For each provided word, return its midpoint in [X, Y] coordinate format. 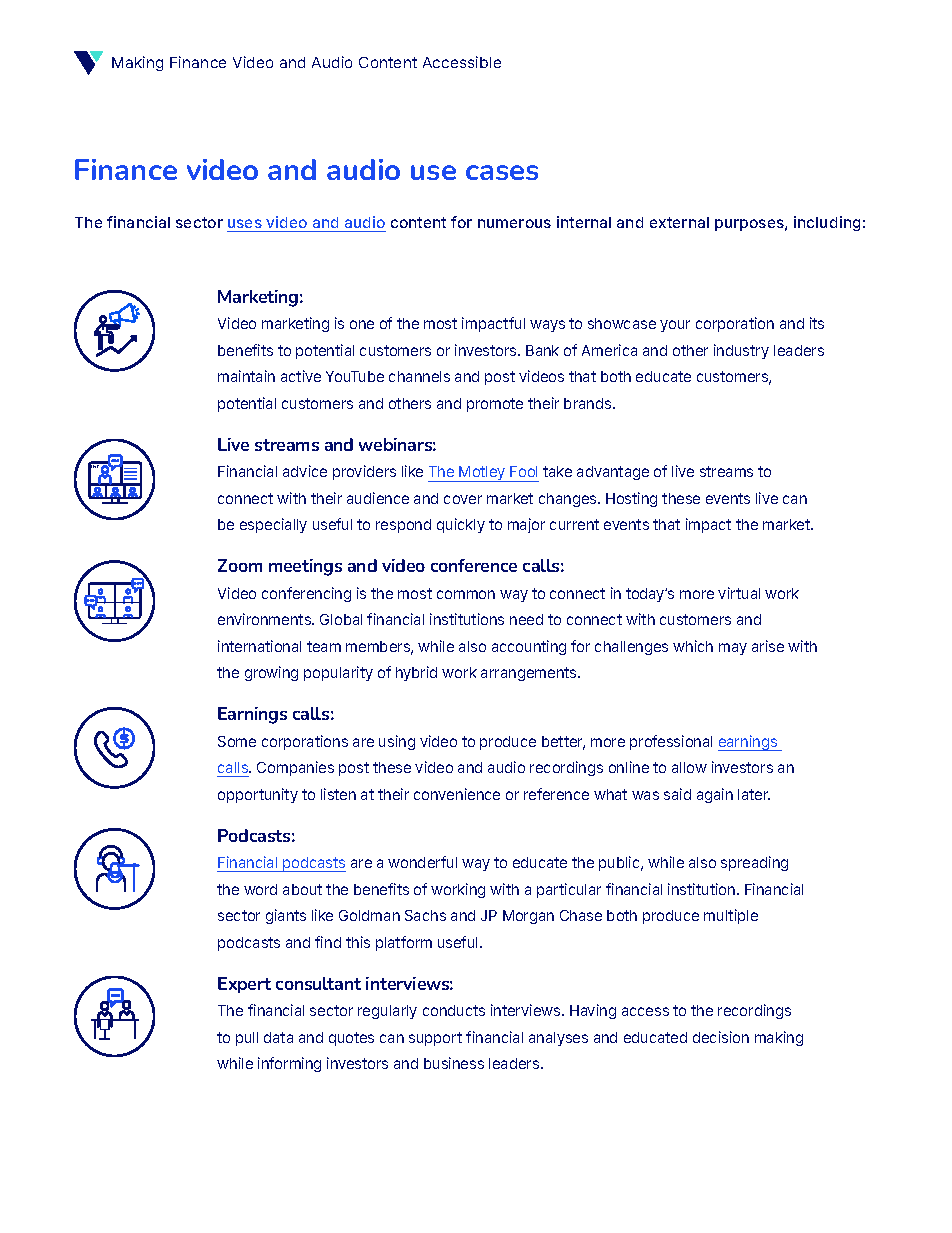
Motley [483, 474]
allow [689, 767]
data [278, 1037]
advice [305, 471]
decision [721, 1037]
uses [245, 223]
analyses [558, 1039]
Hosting [631, 499]
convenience [457, 794]
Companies [295, 768]
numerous [514, 223]
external [679, 222]
